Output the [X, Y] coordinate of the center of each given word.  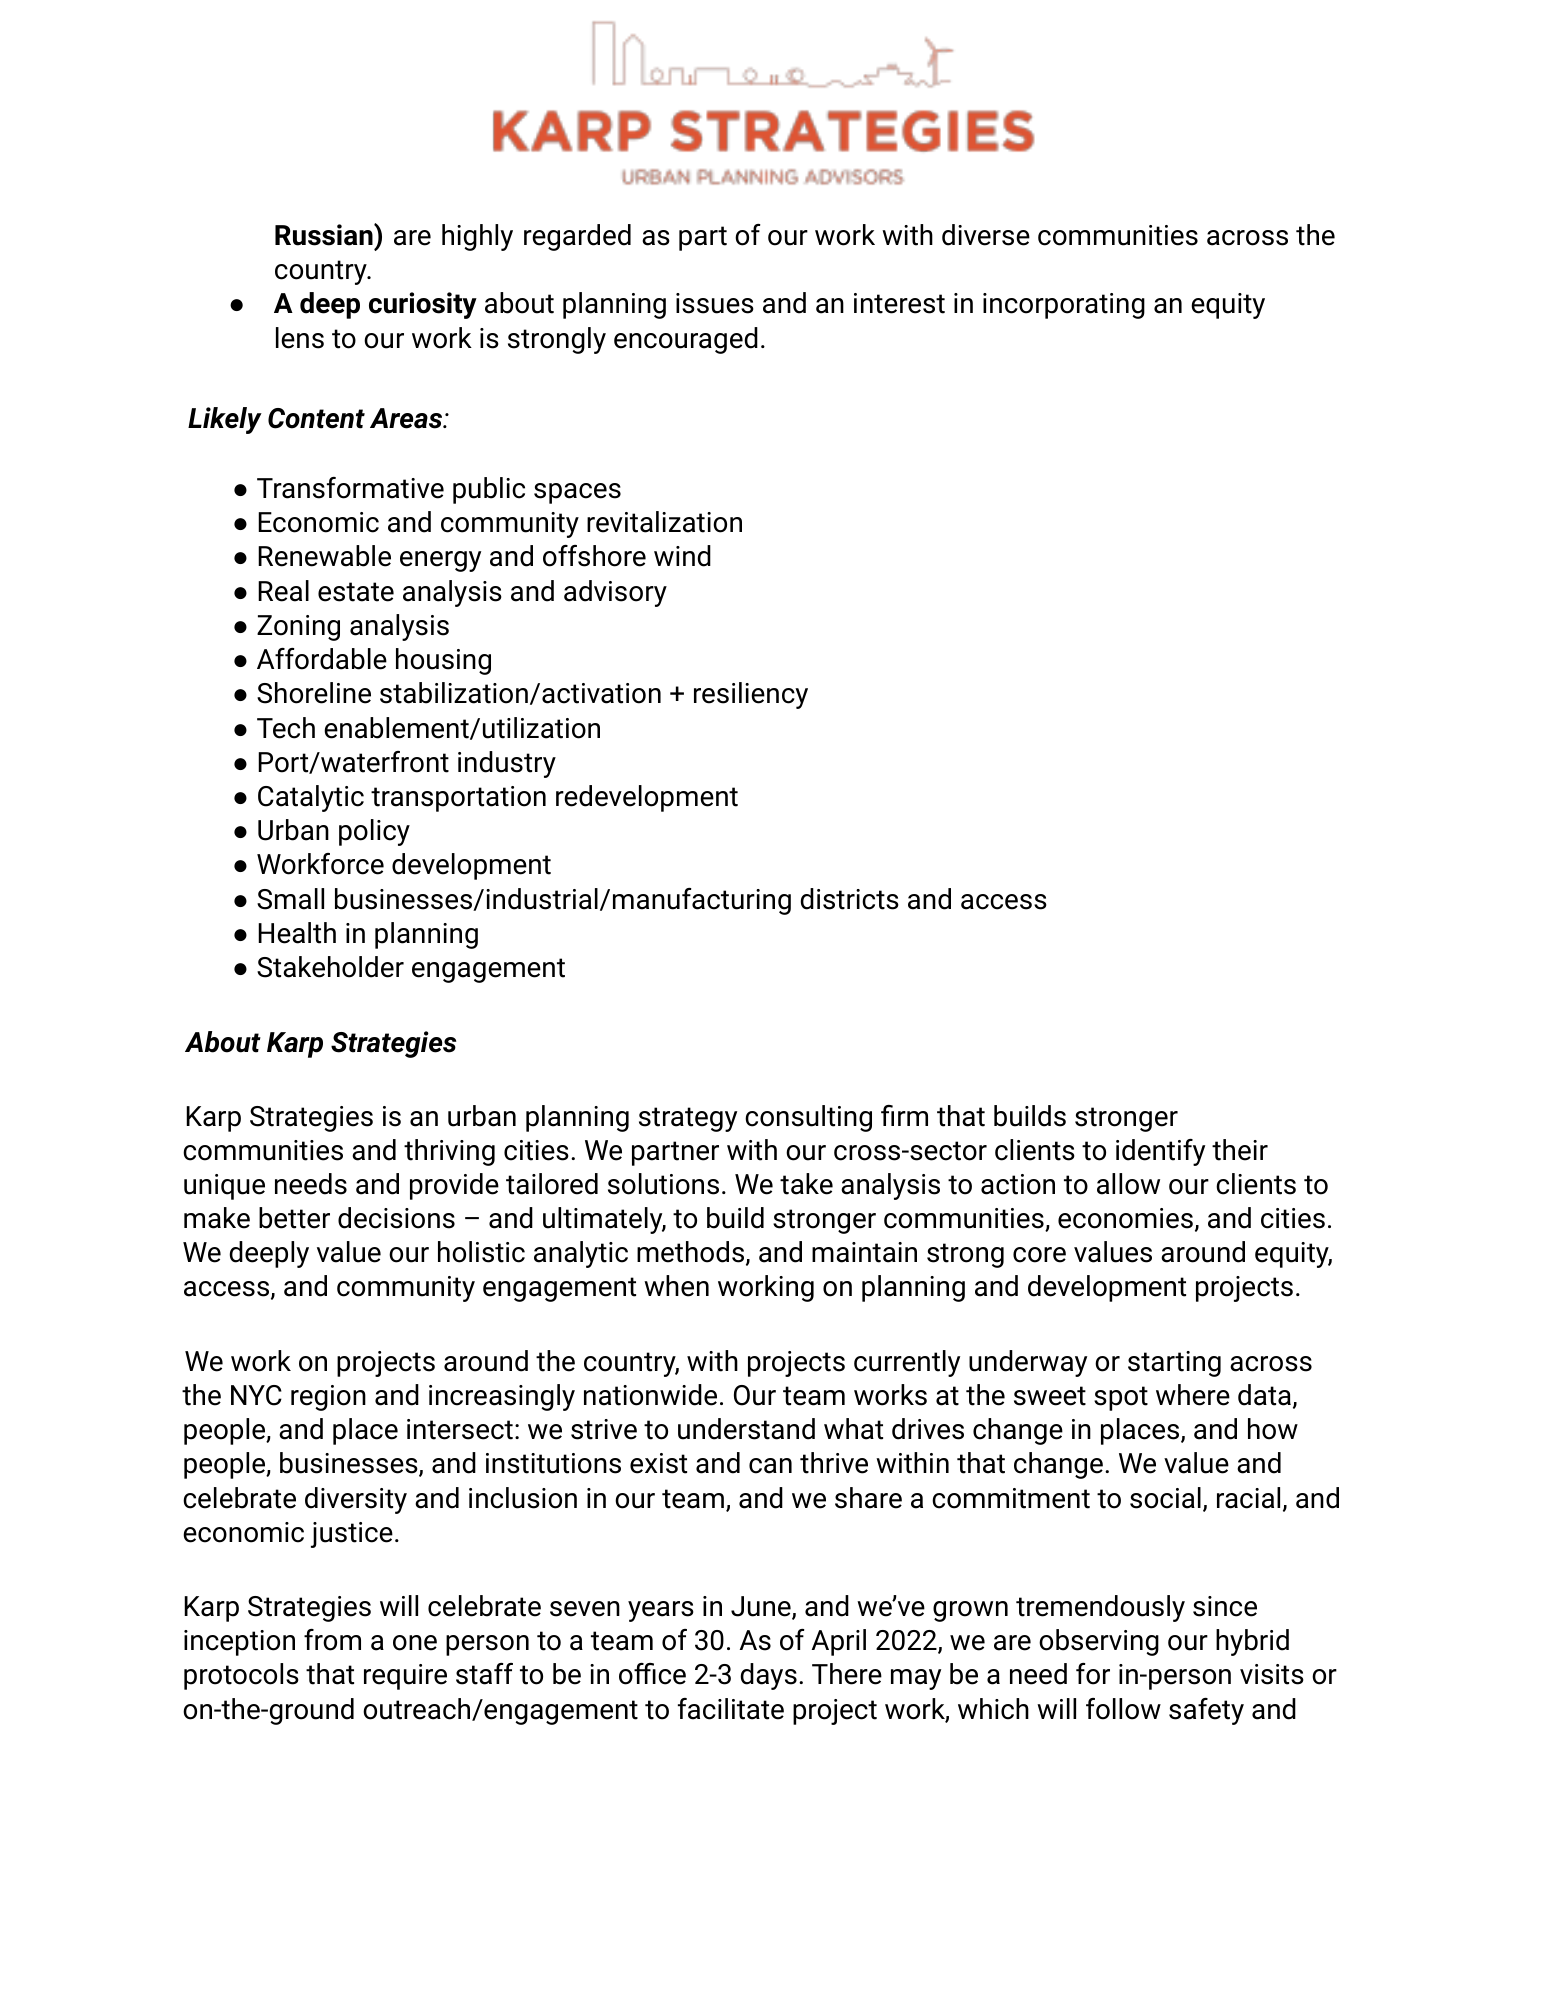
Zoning [298, 628]
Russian [325, 235]
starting [1174, 1364]
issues [715, 303]
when [676, 1286]
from [332, 1640]
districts [849, 899]
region [328, 1398]
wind [682, 556]
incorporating [1064, 306]
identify [1160, 1152]
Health [297, 933]
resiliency [751, 695]
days [768, 1676]
